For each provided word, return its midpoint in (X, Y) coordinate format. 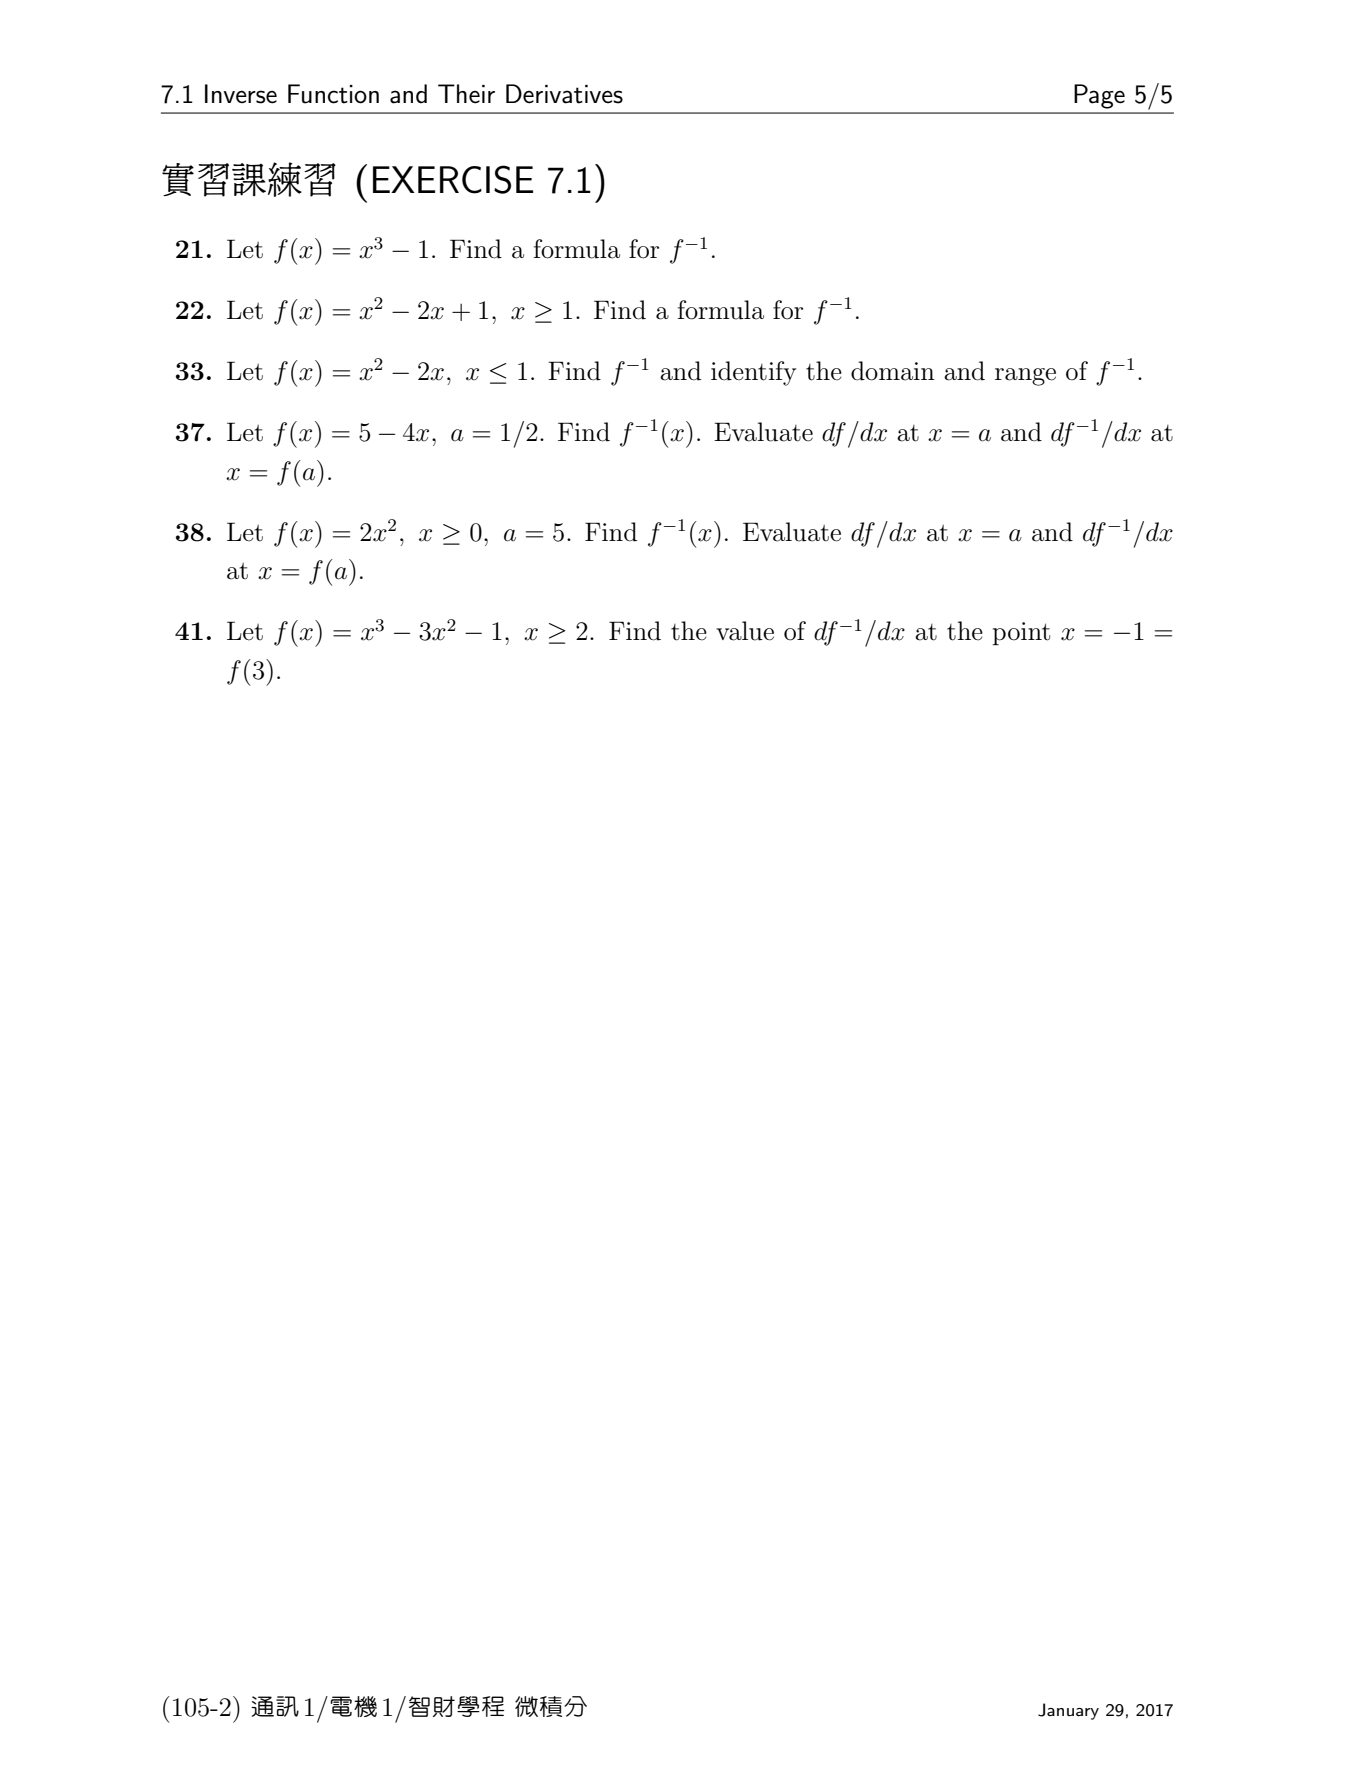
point (1021, 633)
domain (893, 371)
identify (753, 373)
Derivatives (564, 94)
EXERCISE (453, 179)
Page (1099, 96)
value (745, 631)
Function (333, 94)
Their (466, 94)
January (1068, 1711)
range (1025, 377)
